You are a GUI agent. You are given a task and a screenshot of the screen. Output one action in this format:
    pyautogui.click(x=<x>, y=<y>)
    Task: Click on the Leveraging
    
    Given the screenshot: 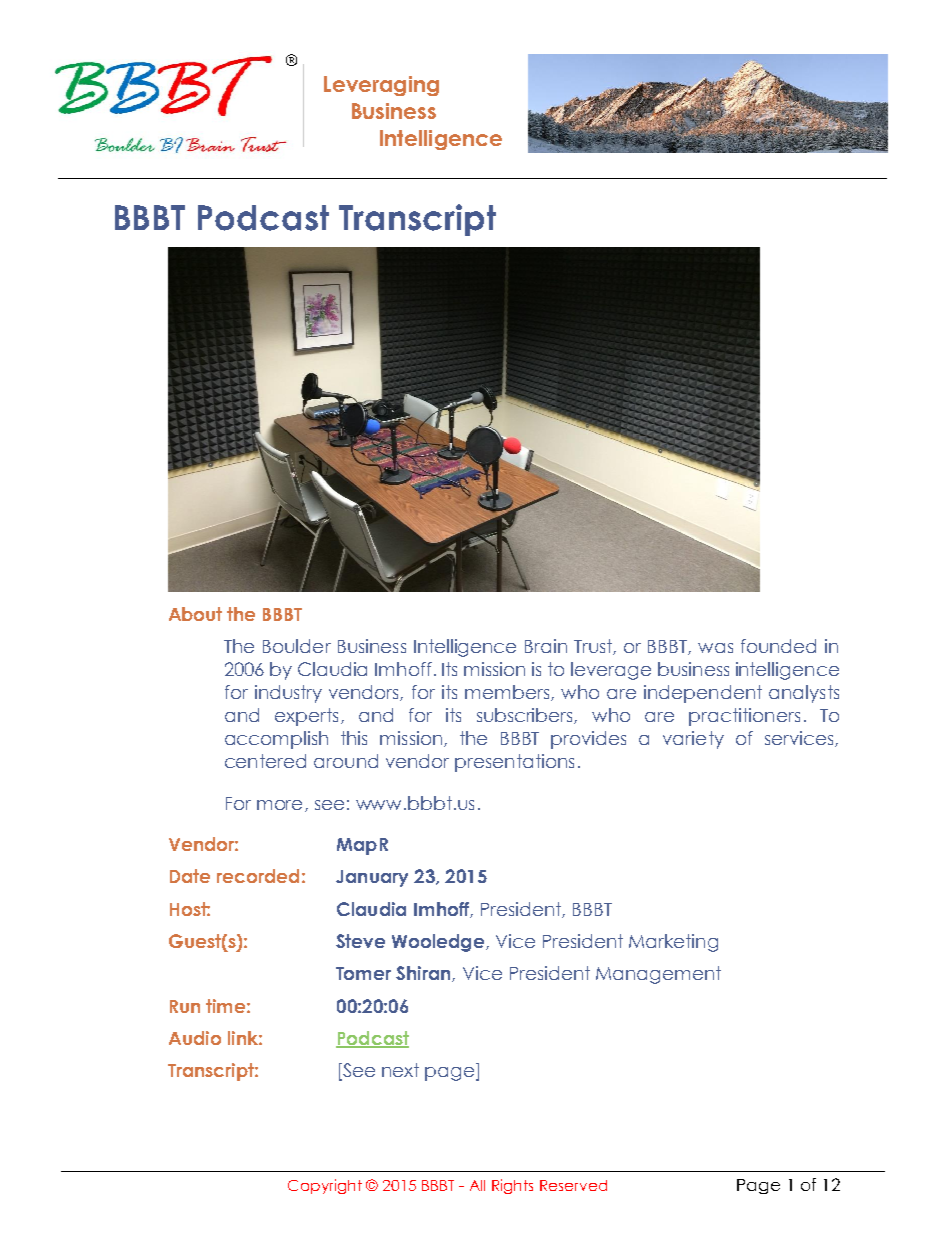 What is the action you would take?
    pyautogui.click(x=381, y=86)
